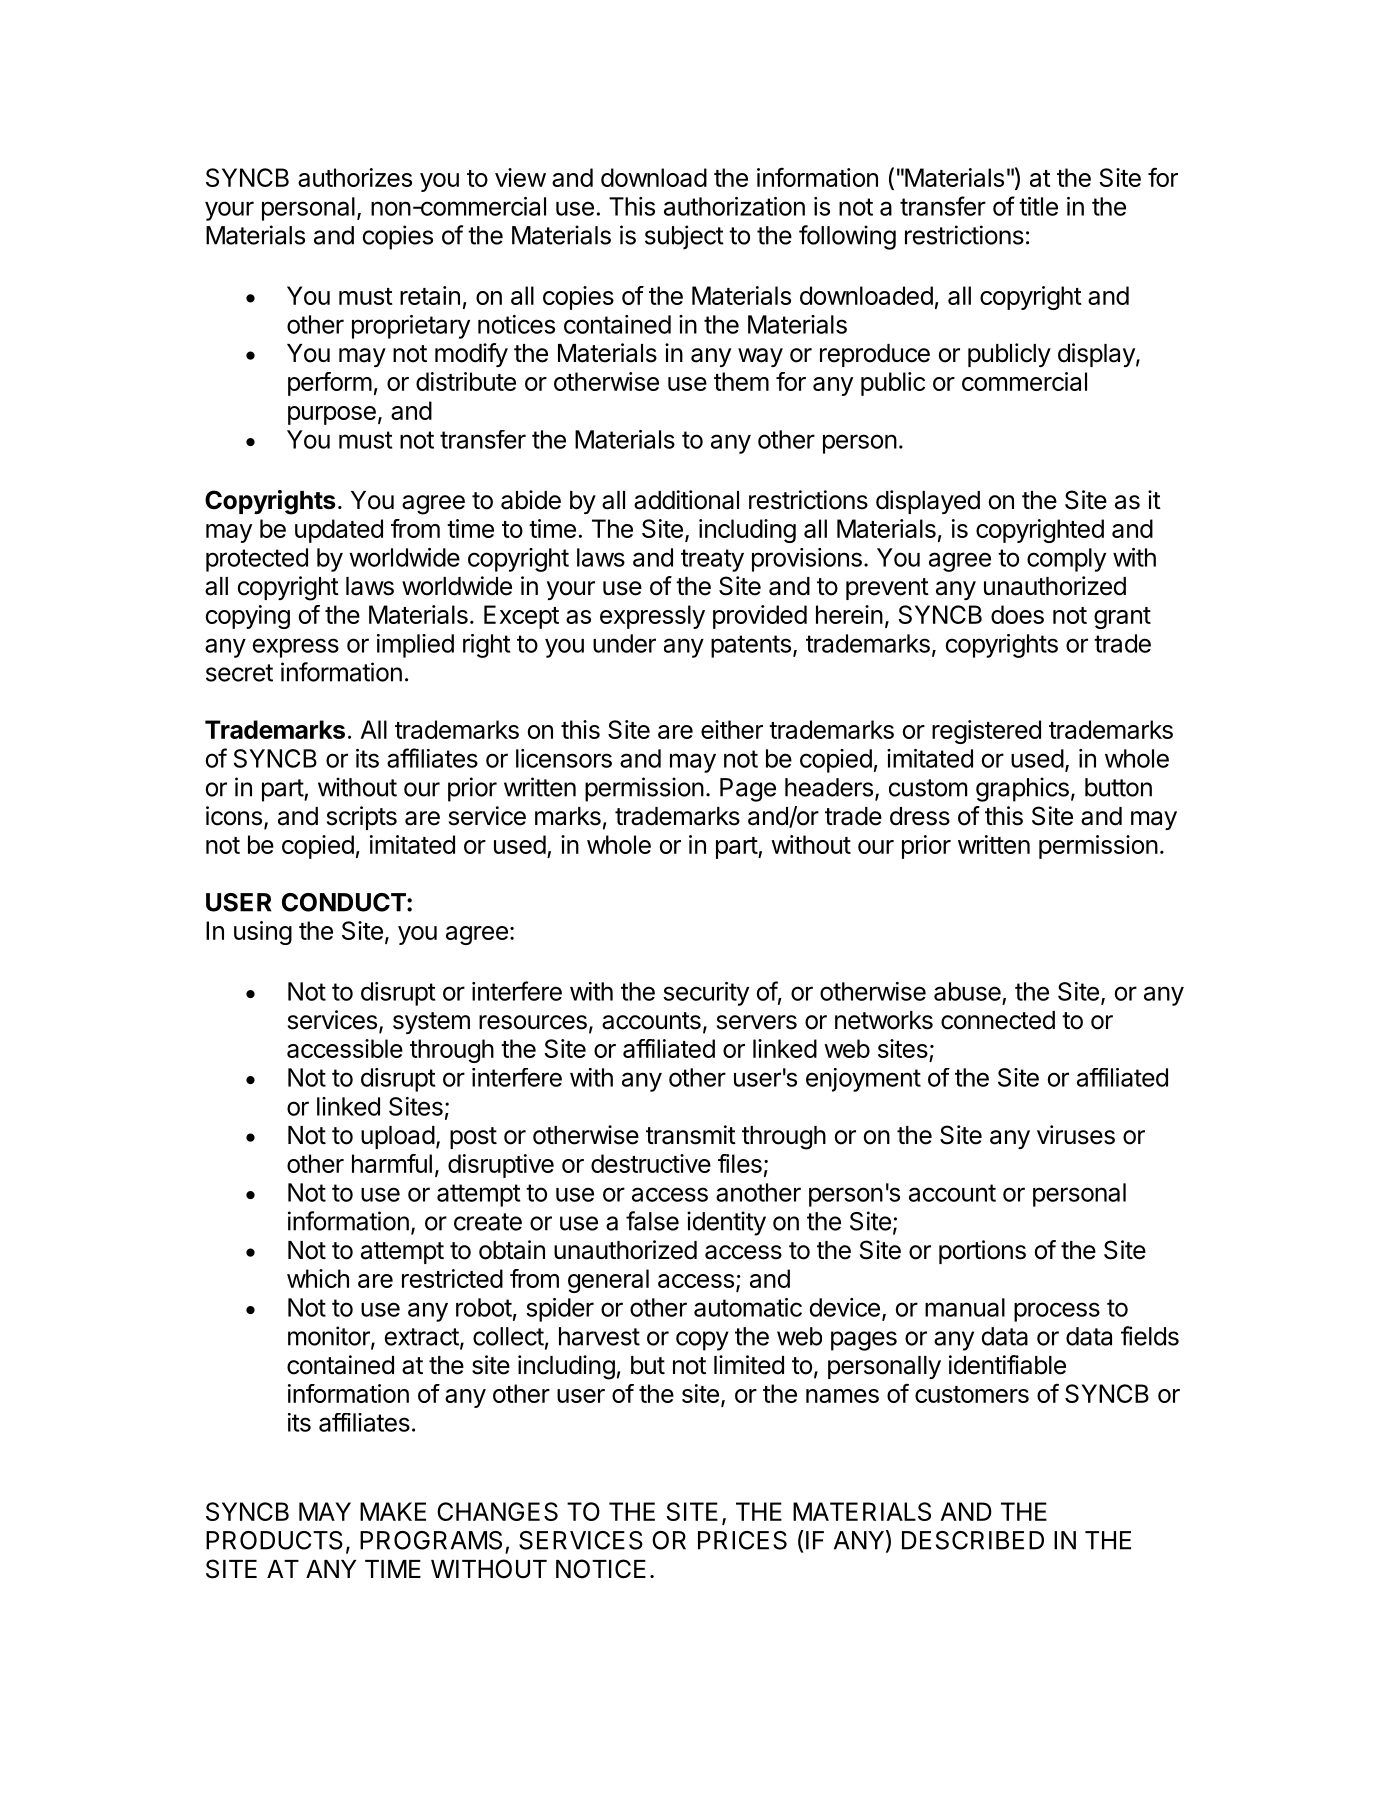 This document has height=1799, width=1390. I want to click on subject, so click(684, 237).
